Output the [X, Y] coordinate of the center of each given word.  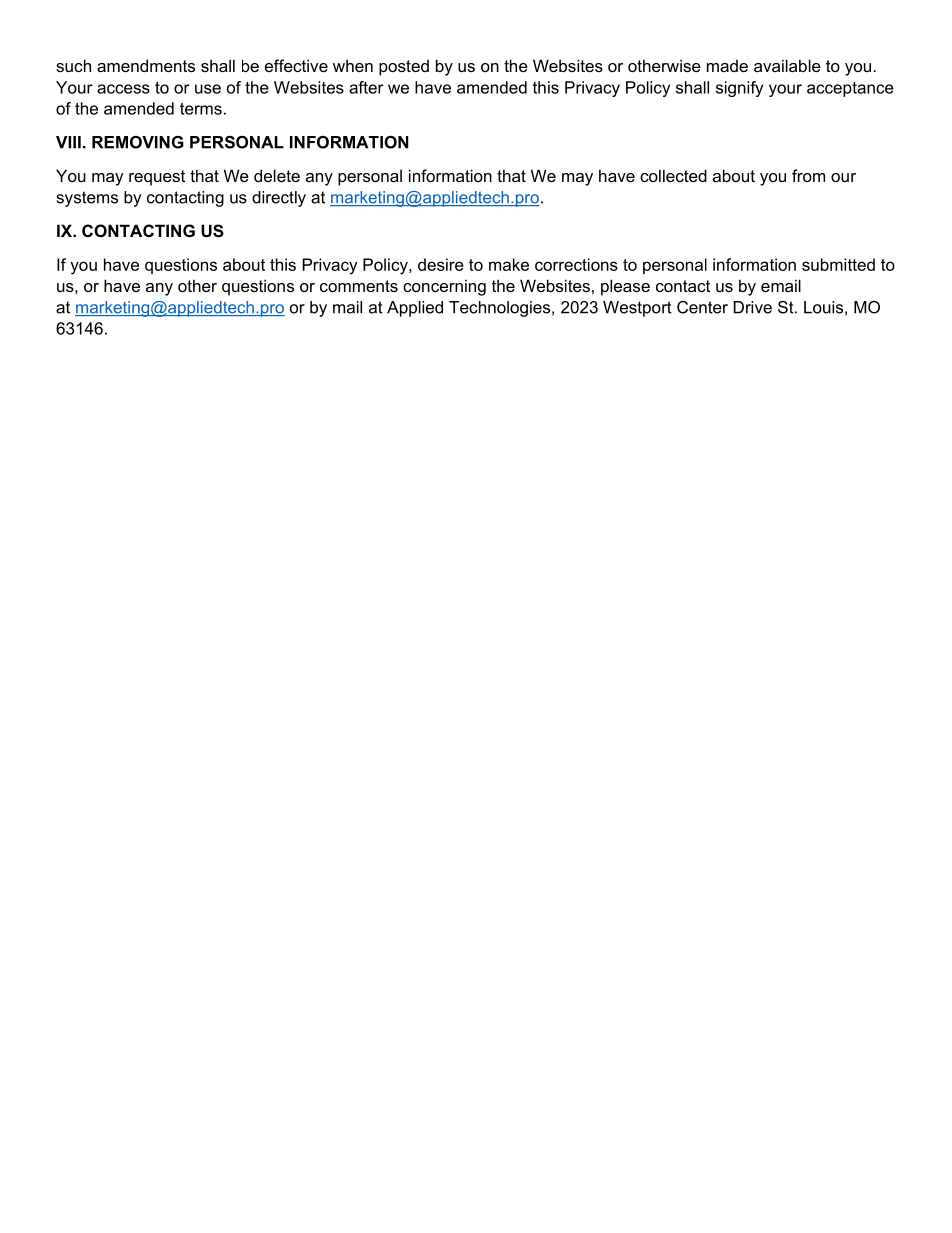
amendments [146, 65]
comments [359, 286]
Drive [753, 307]
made [727, 66]
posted [404, 68]
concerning [444, 287]
